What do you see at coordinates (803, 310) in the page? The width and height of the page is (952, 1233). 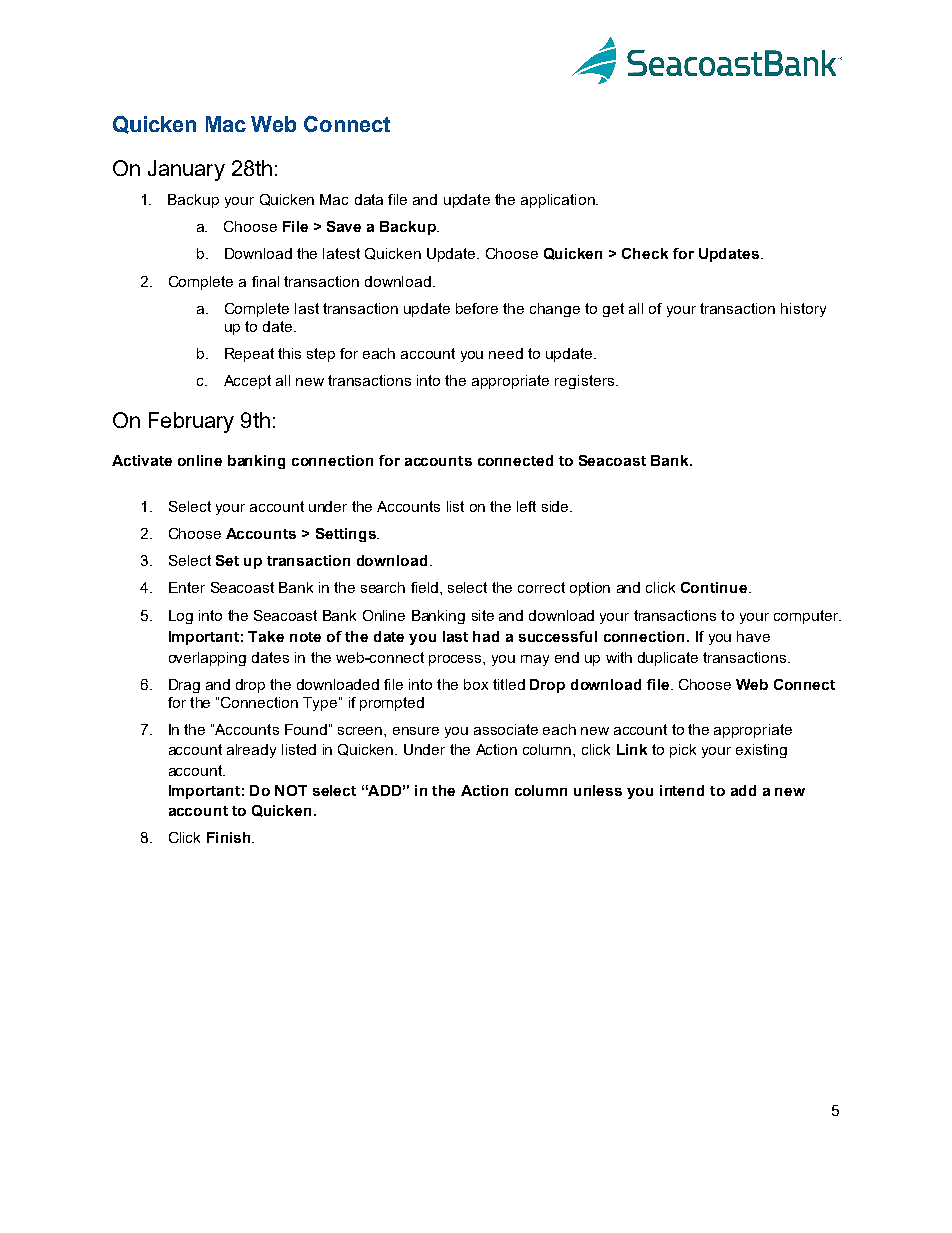 I see `history` at bounding box center [803, 310].
